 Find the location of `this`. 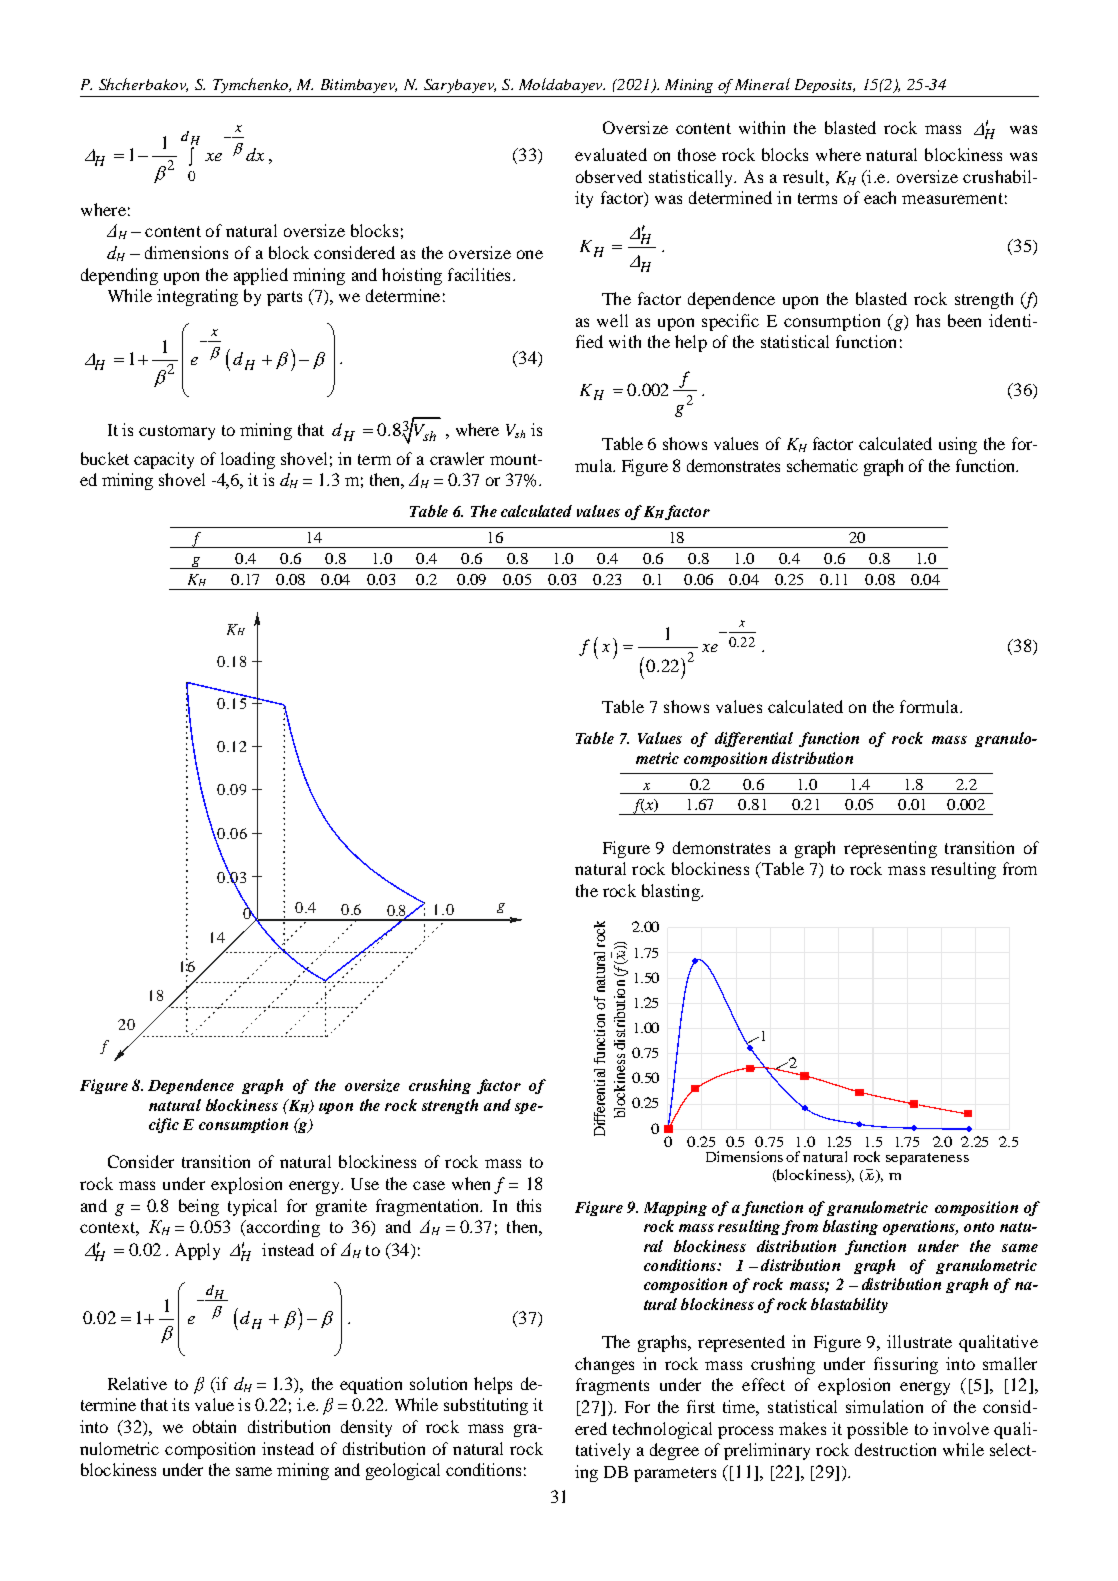

this is located at coordinates (529, 1205).
